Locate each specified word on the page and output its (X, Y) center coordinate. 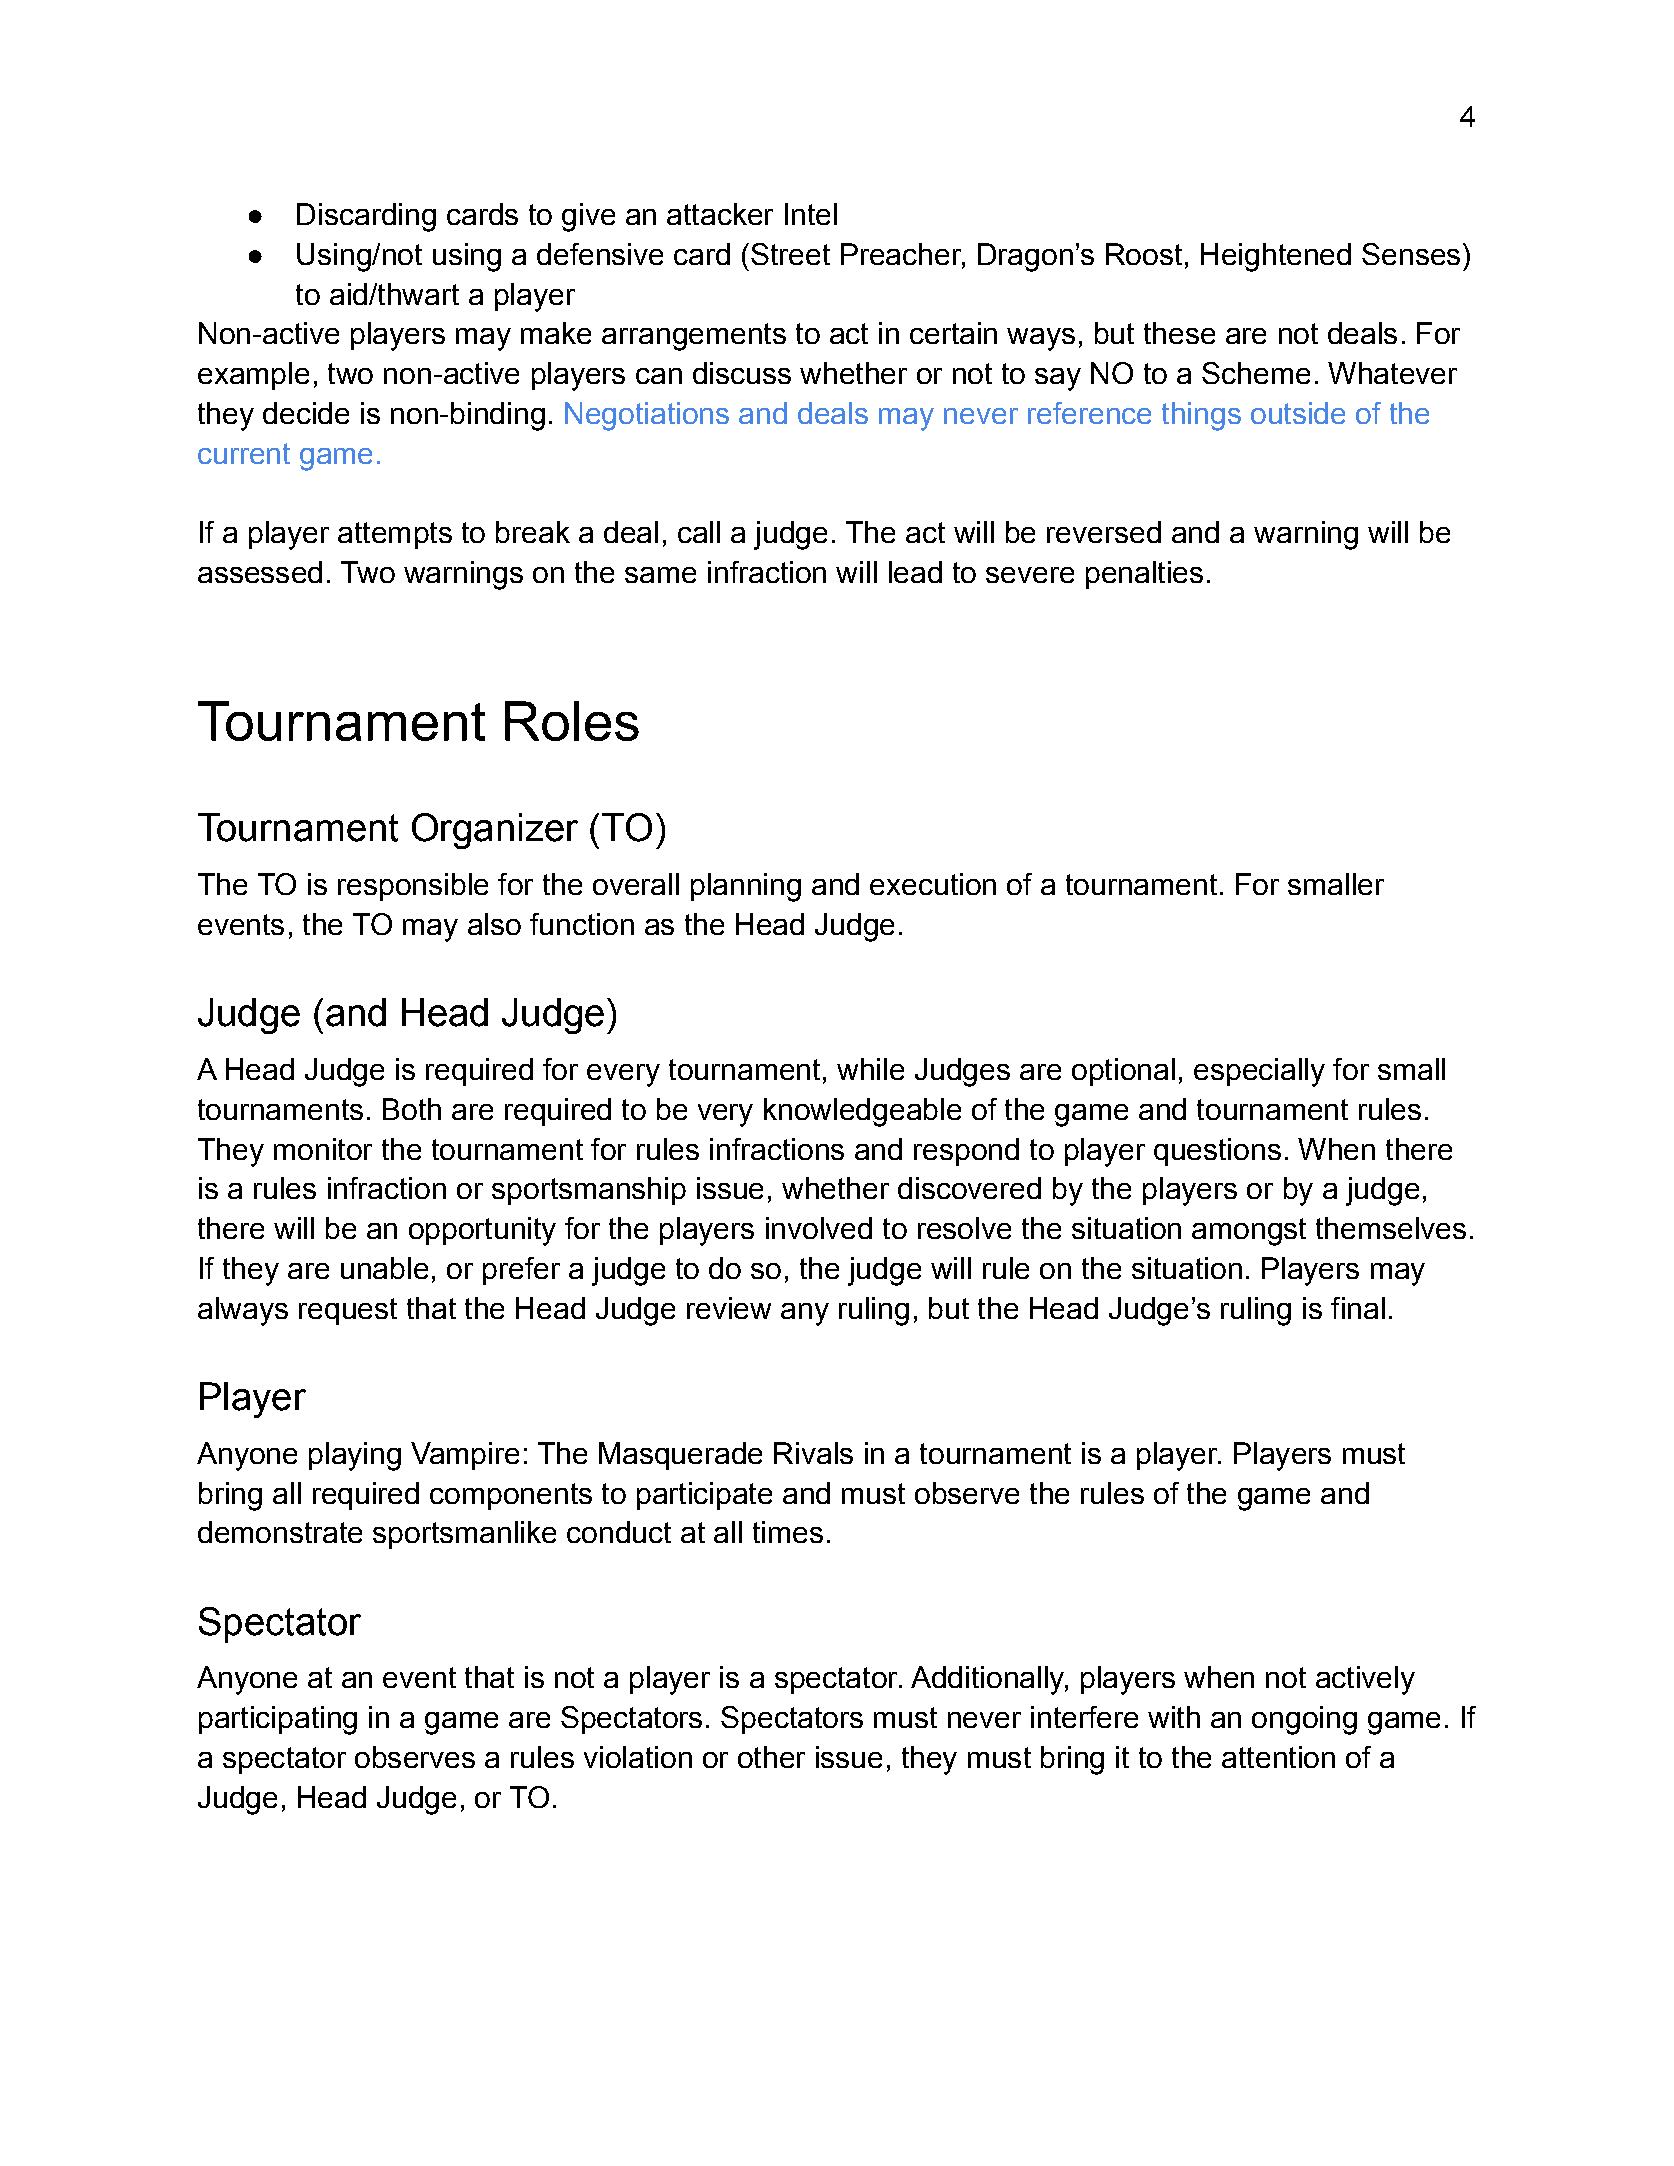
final (1358, 1308)
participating (278, 1720)
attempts (395, 535)
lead (915, 572)
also (494, 924)
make (556, 333)
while (870, 1069)
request (348, 1311)
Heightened (1276, 257)
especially (1259, 1072)
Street (790, 254)
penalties (1144, 575)
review (729, 1308)
